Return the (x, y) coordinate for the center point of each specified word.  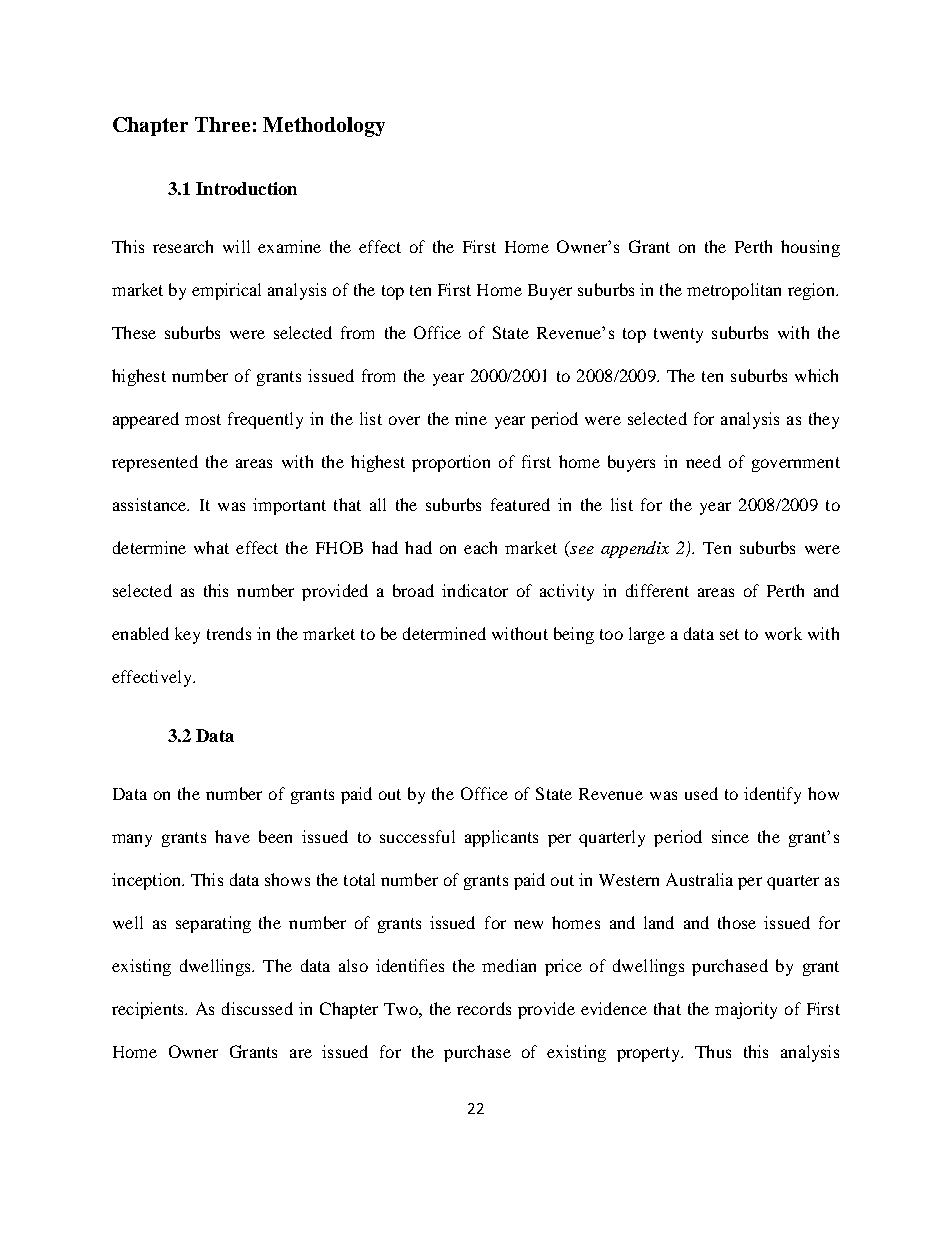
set (729, 634)
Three (222, 124)
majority (746, 1010)
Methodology (324, 127)
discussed (257, 1008)
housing (810, 248)
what (211, 547)
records (484, 1008)
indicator (475, 590)
